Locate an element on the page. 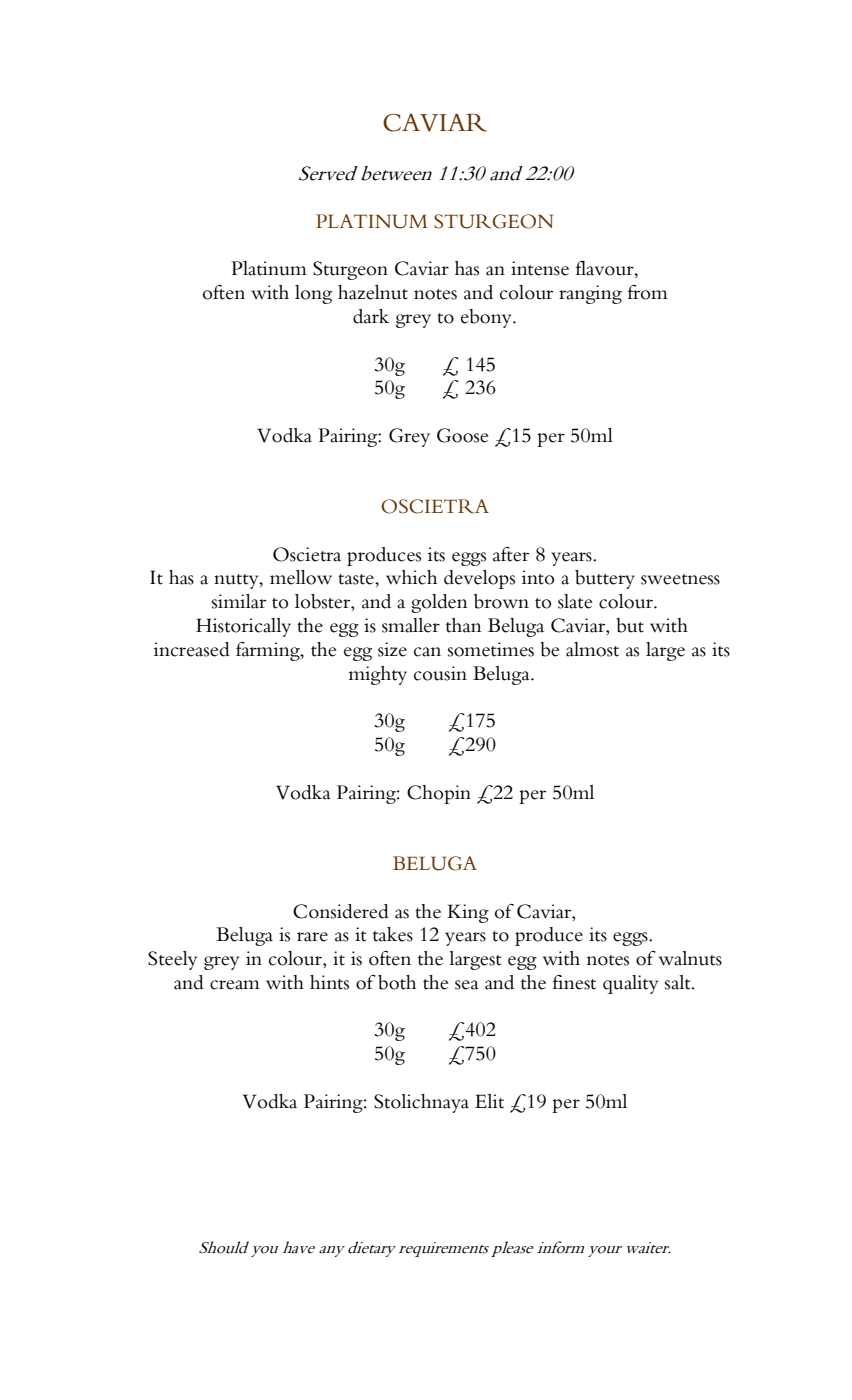 This page has width=852, height=1400. Elit is located at coordinates (489, 1101).
